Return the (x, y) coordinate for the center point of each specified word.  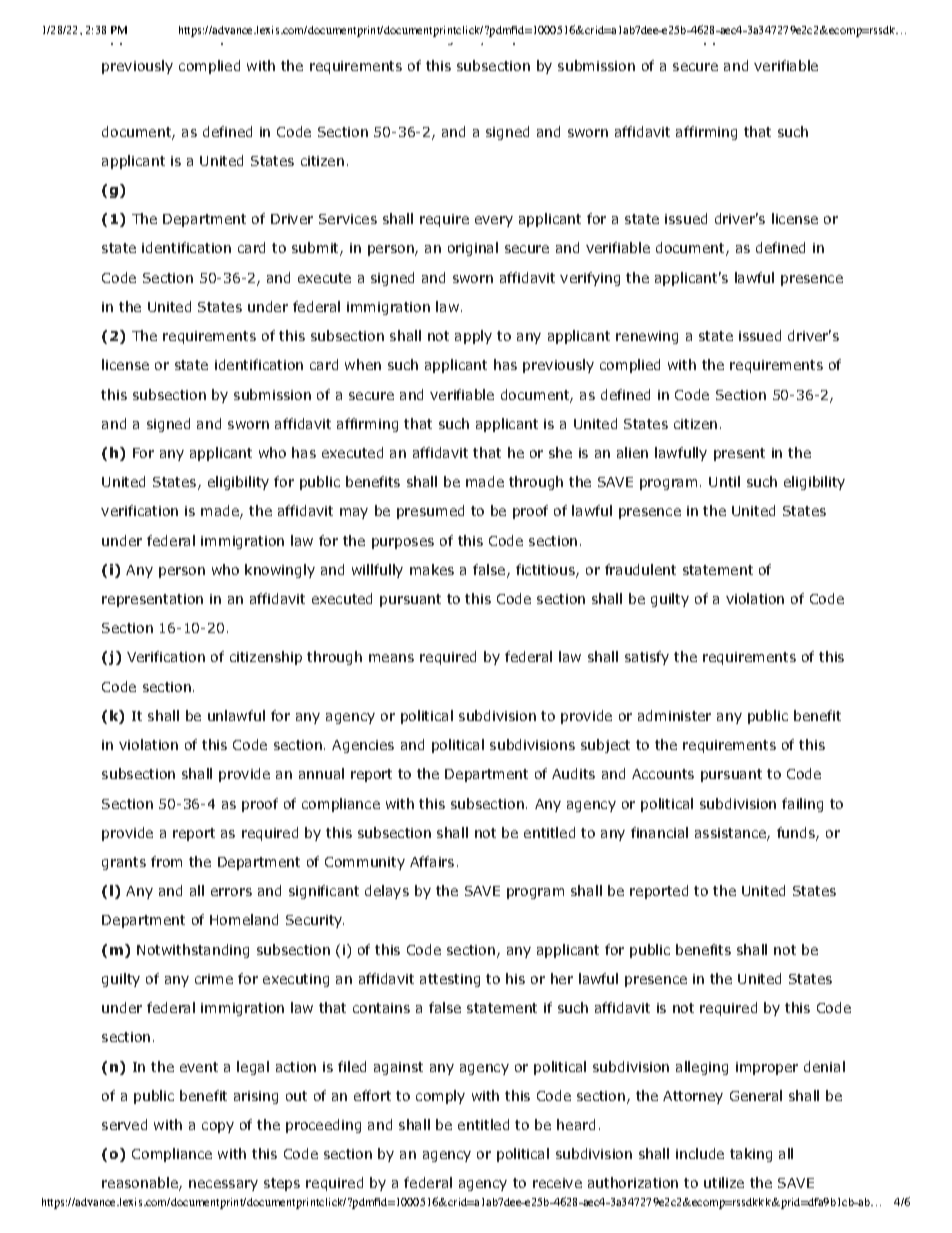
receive (557, 1183)
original (473, 249)
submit (316, 249)
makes (432, 569)
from (166, 861)
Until (724, 481)
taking (751, 1155)
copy (218, 1127)
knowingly (280, 571)
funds (797, 834)
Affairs (432, 861)
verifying (590, 279)
